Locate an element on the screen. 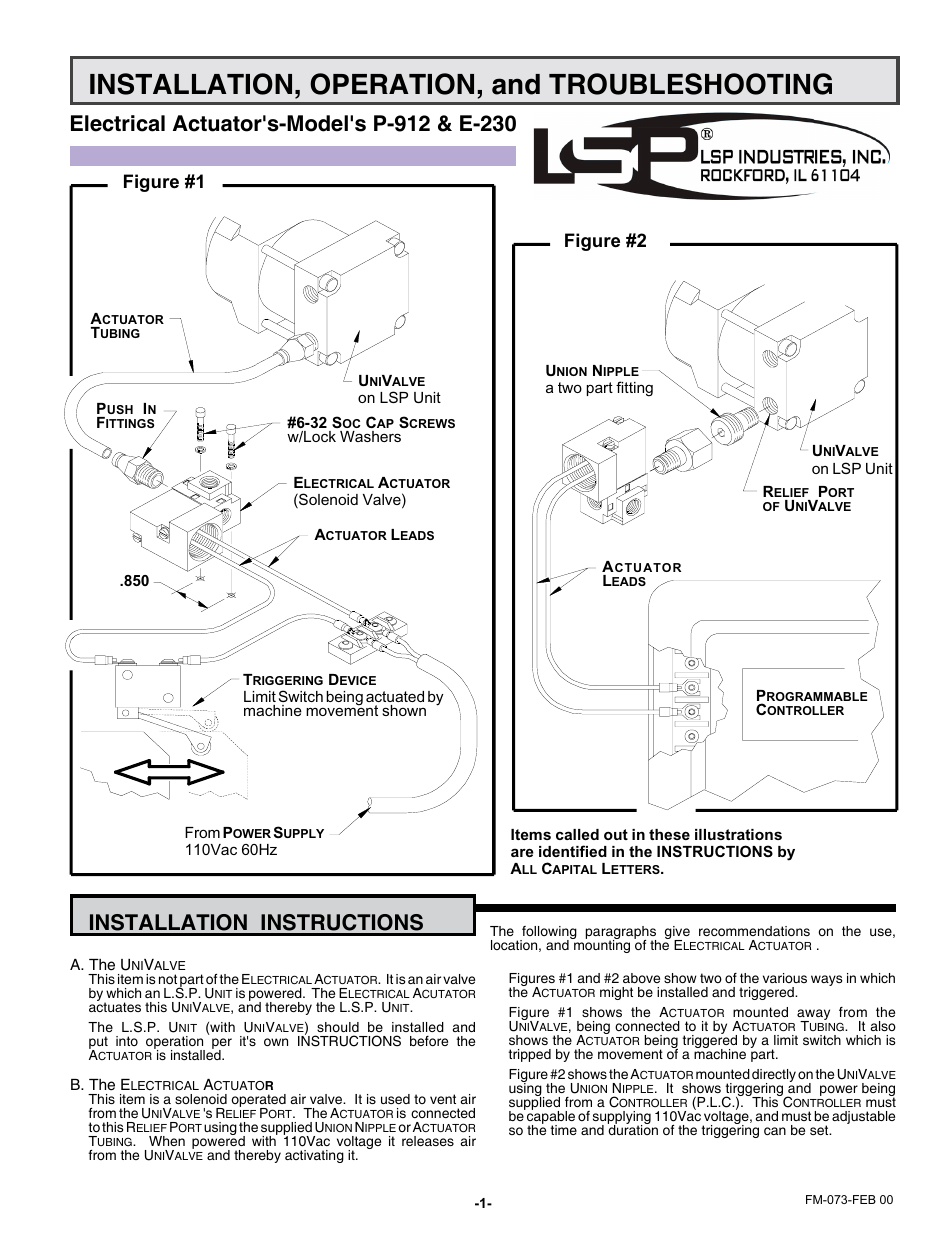 This screenshot has height=1233, width=952. these is located at coordinates (669, 834).
